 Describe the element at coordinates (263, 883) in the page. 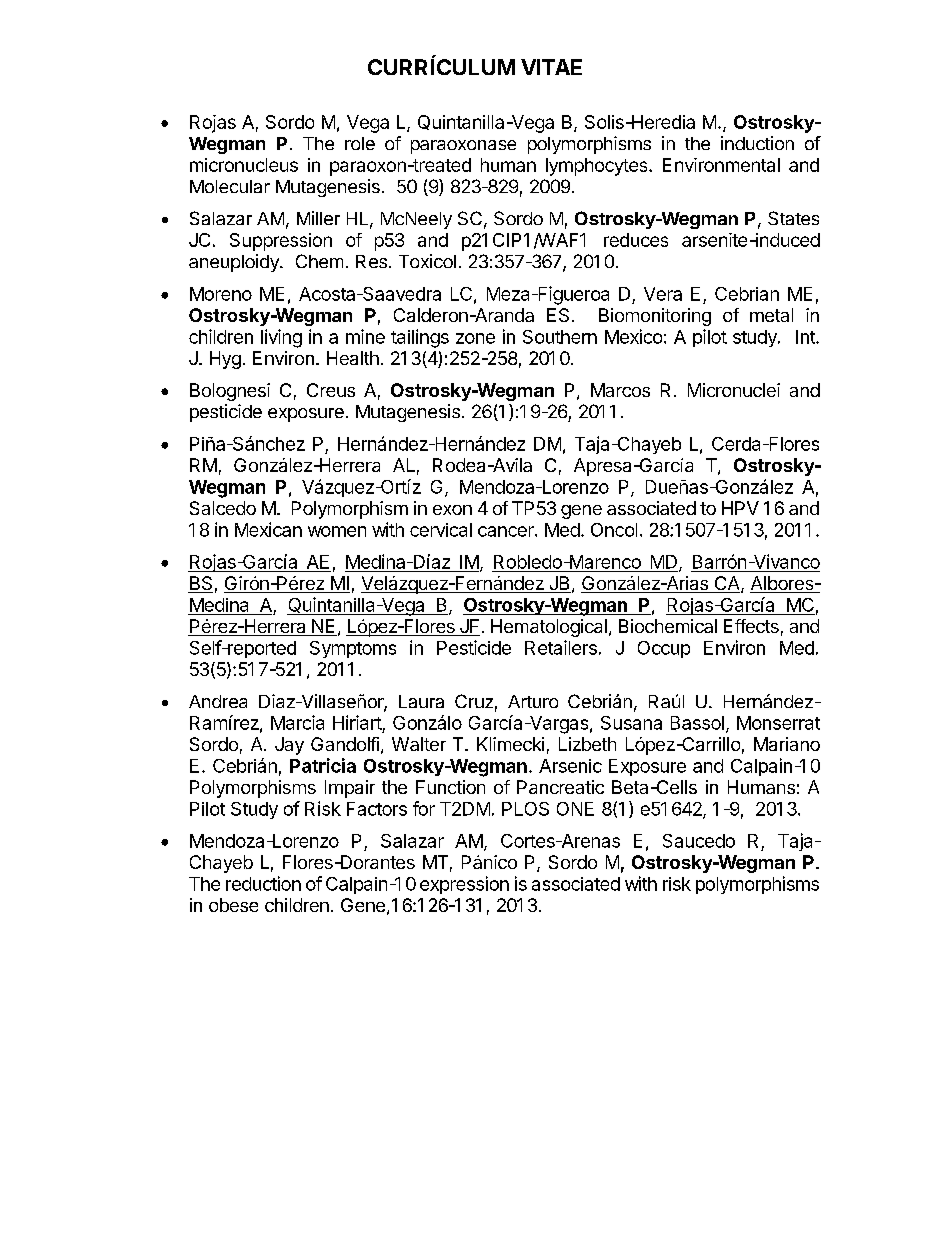

I see `reduction` at that location.
